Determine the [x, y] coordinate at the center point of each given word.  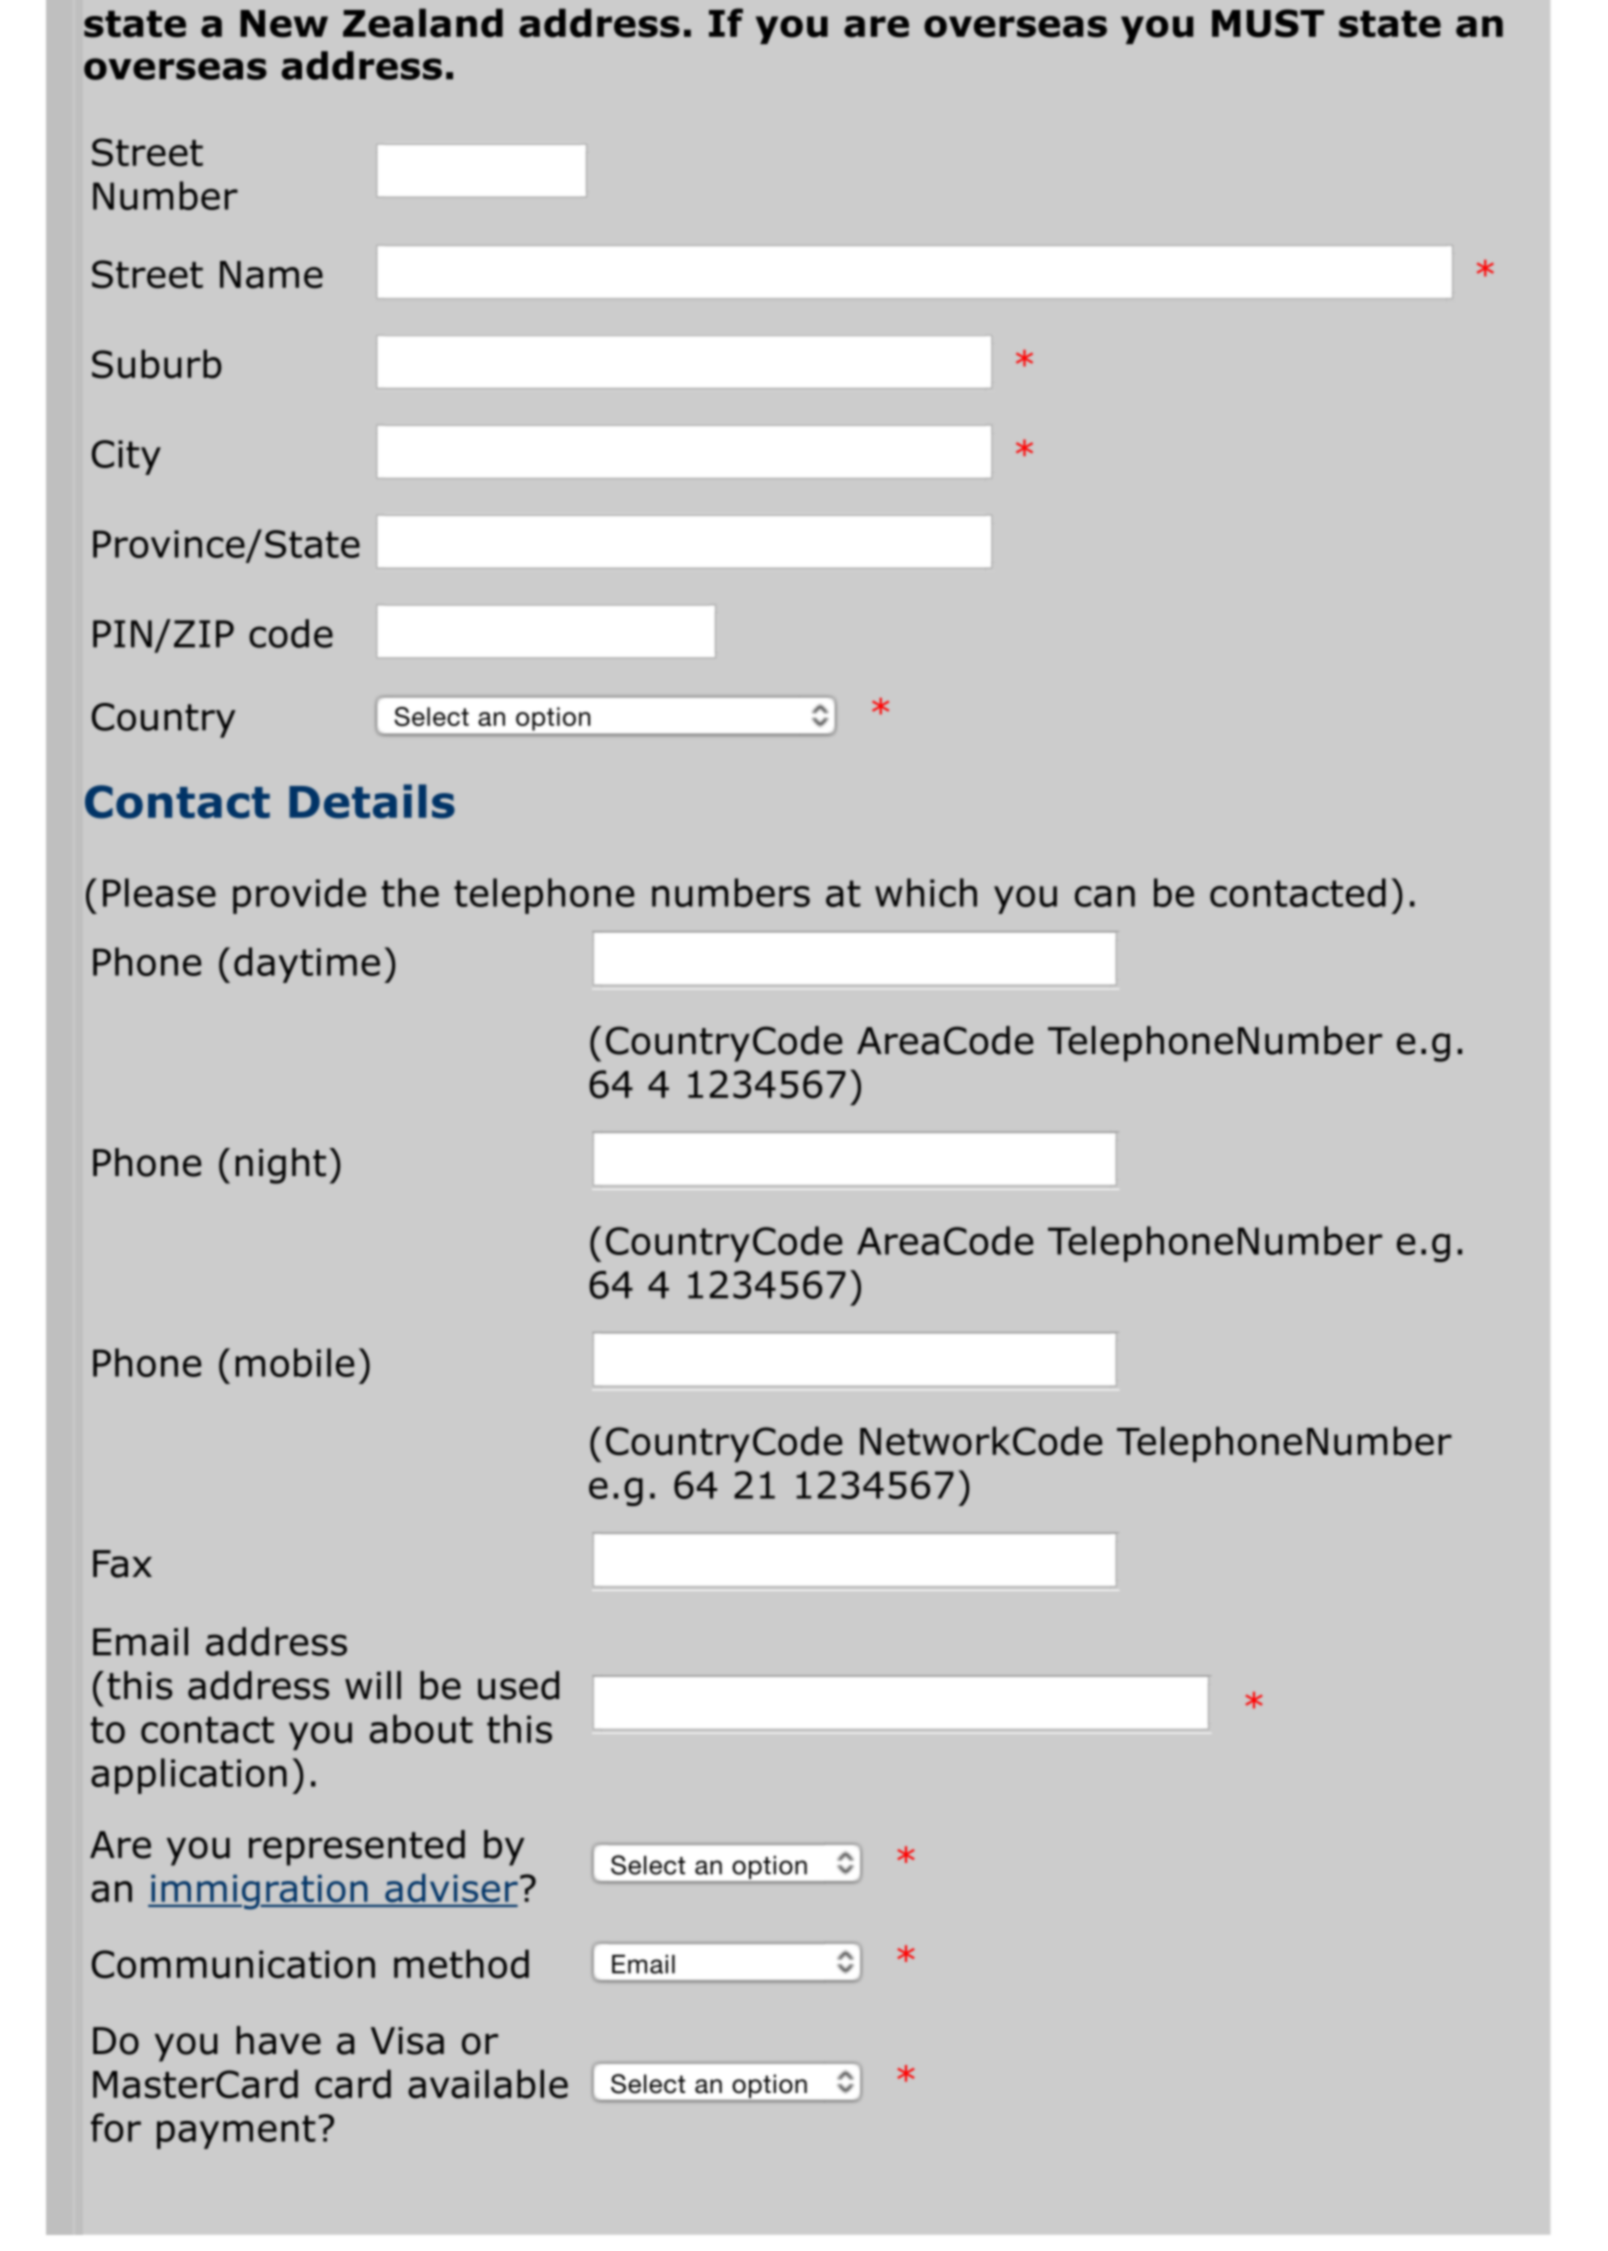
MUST [1268, 23]
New [284, 24]
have [279, 2040]
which [926, 892]
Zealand [423, 23]
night [281, 1166]
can [1105, 896]
